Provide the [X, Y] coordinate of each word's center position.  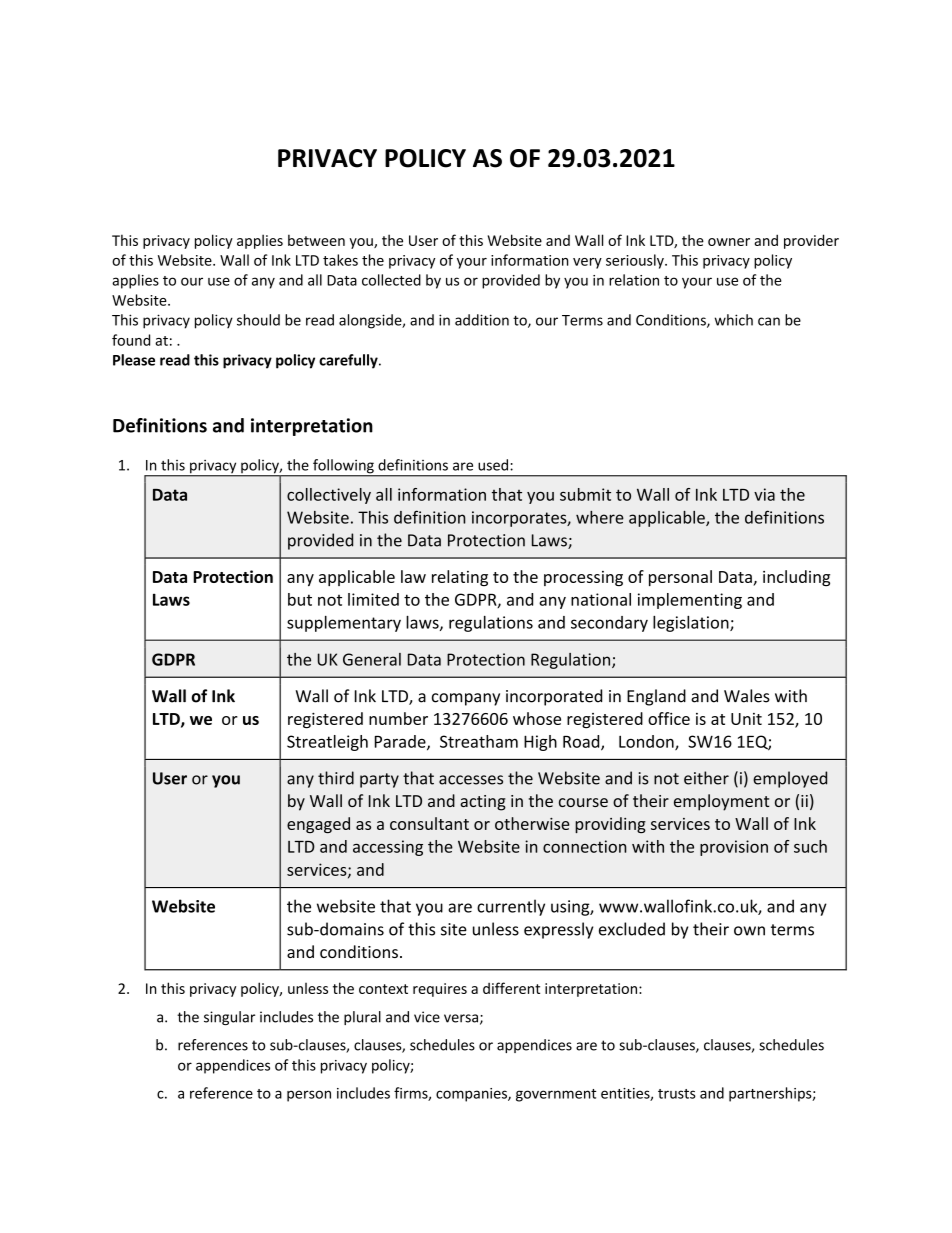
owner [729, 242]
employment [722, 802]
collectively [329, 496]
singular [229, 1018]
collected [391, 280]
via [764, 494]
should [258, 320]
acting [483, 803]
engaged [318, 825]
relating [460, 578]
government [556, 1095]
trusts [677, 1094]
